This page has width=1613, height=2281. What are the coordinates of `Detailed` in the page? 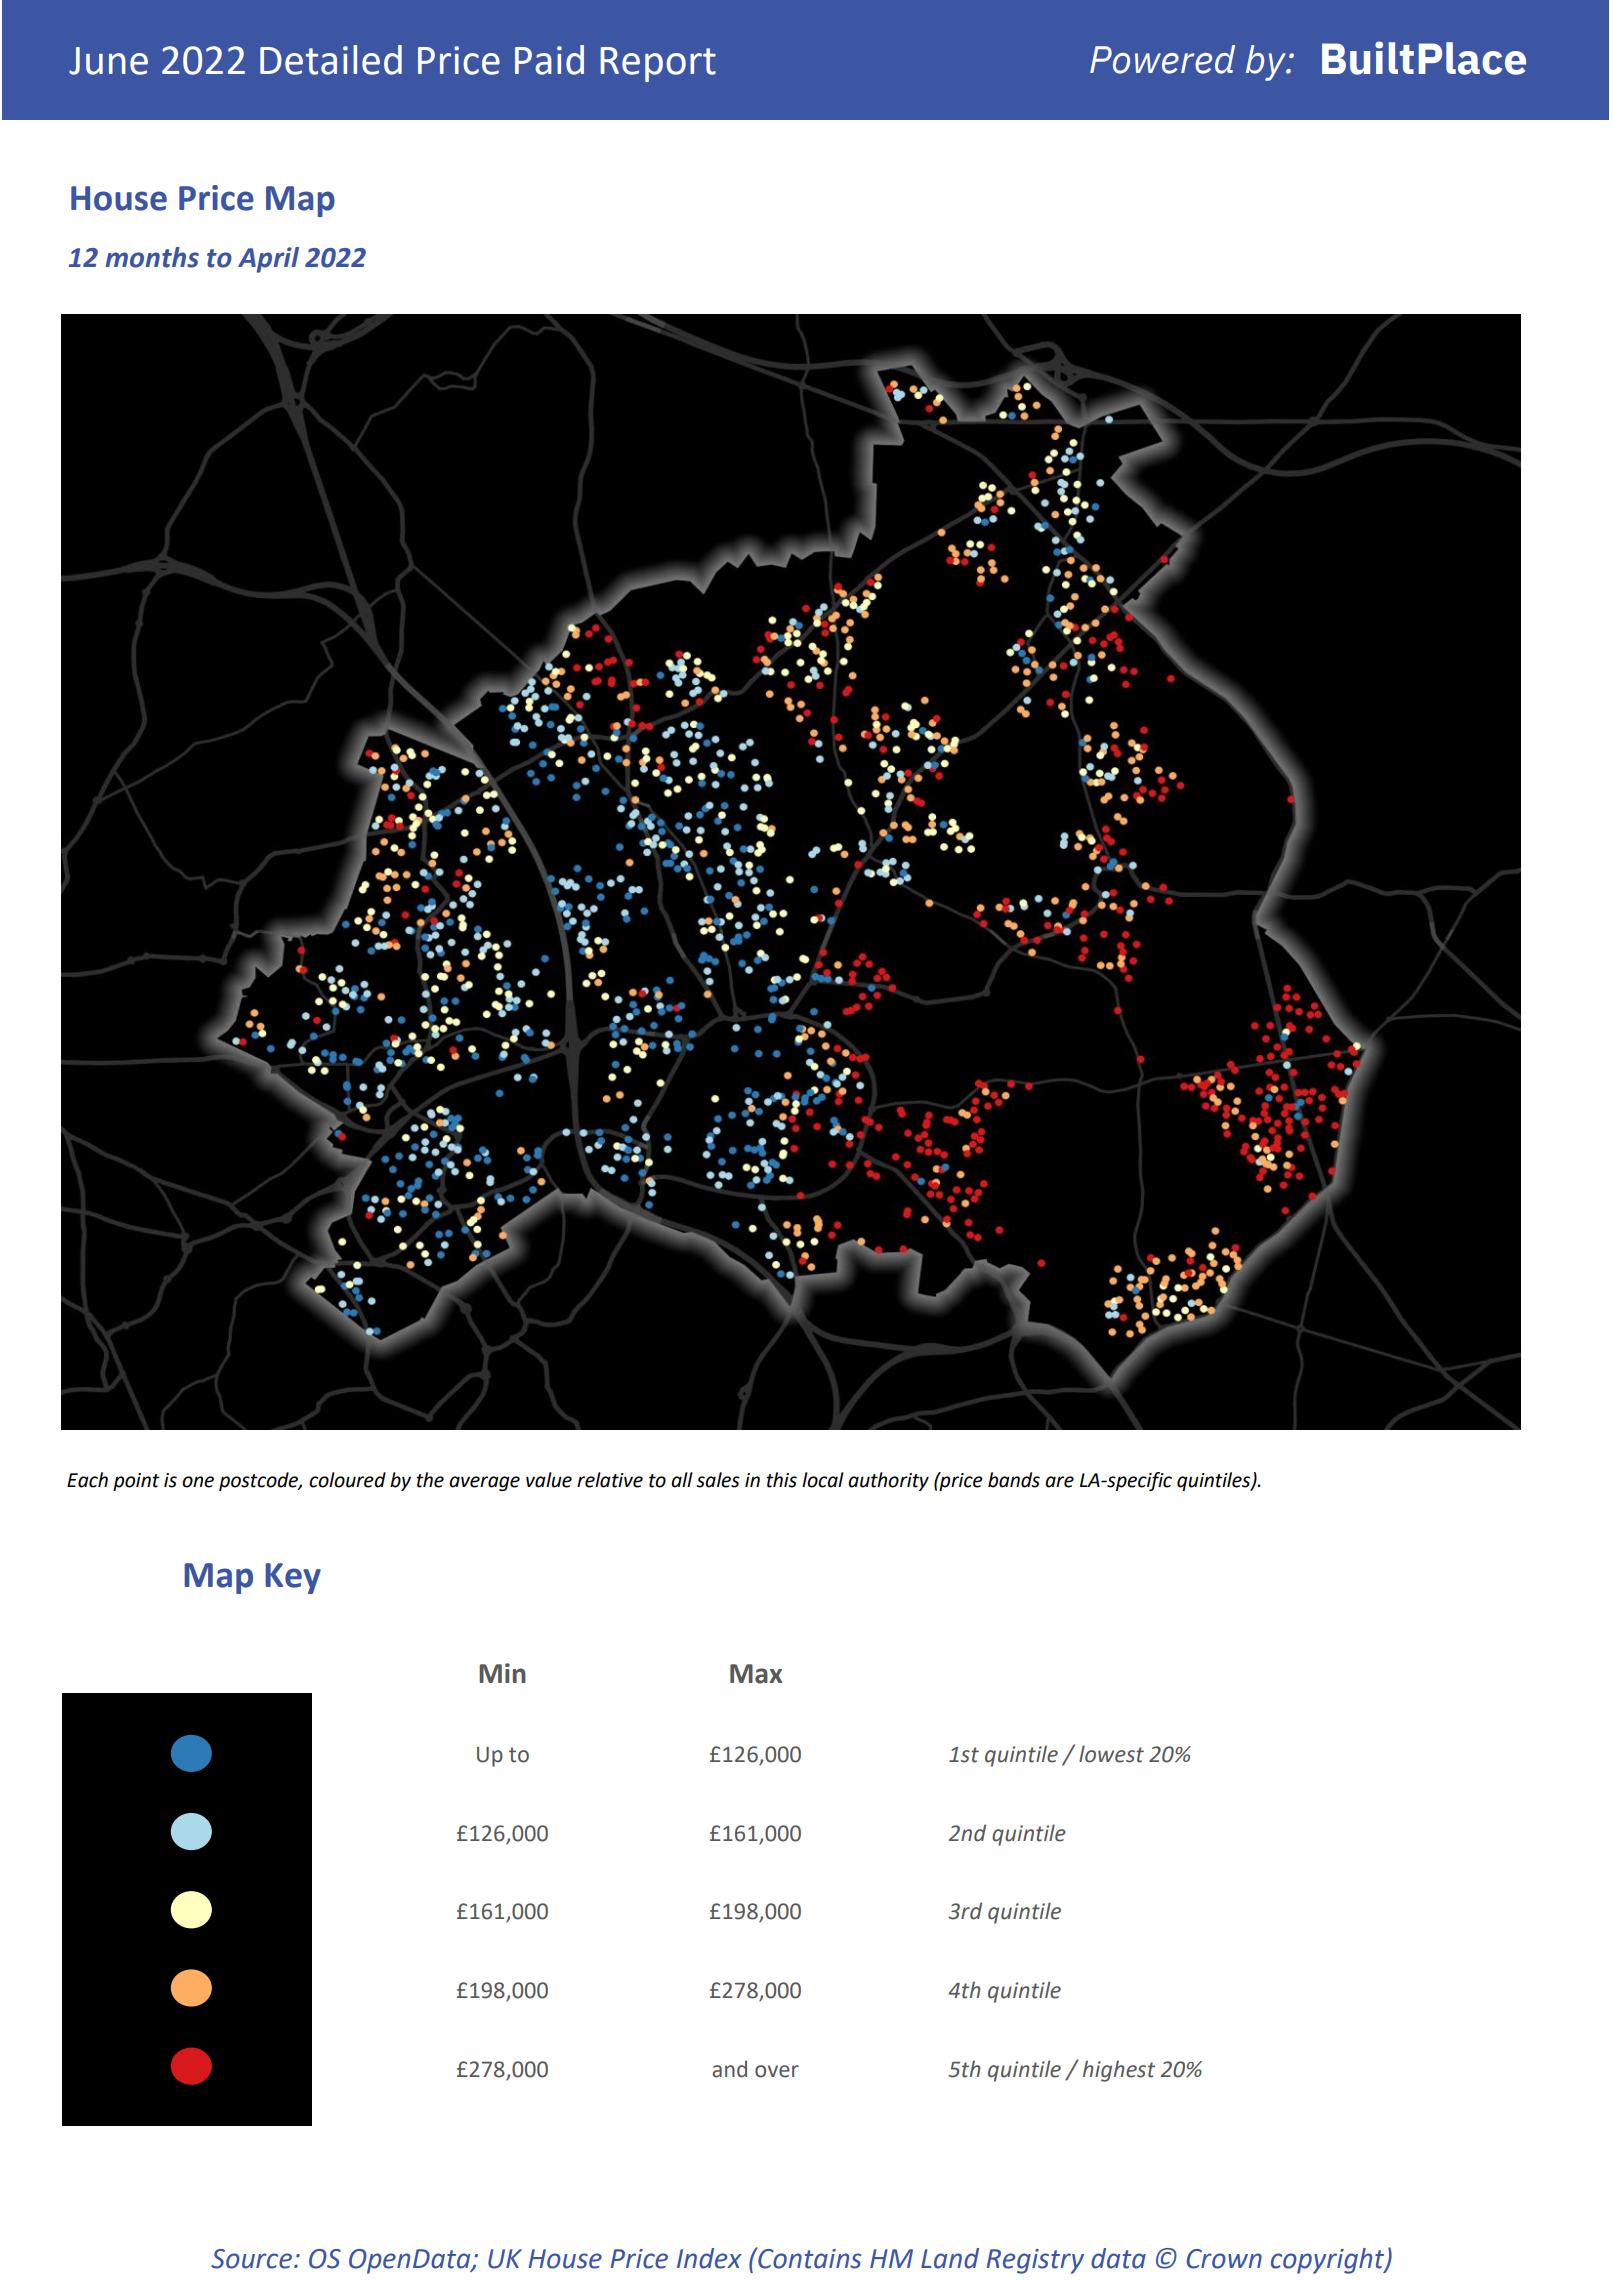 It's located at (331, 60).
